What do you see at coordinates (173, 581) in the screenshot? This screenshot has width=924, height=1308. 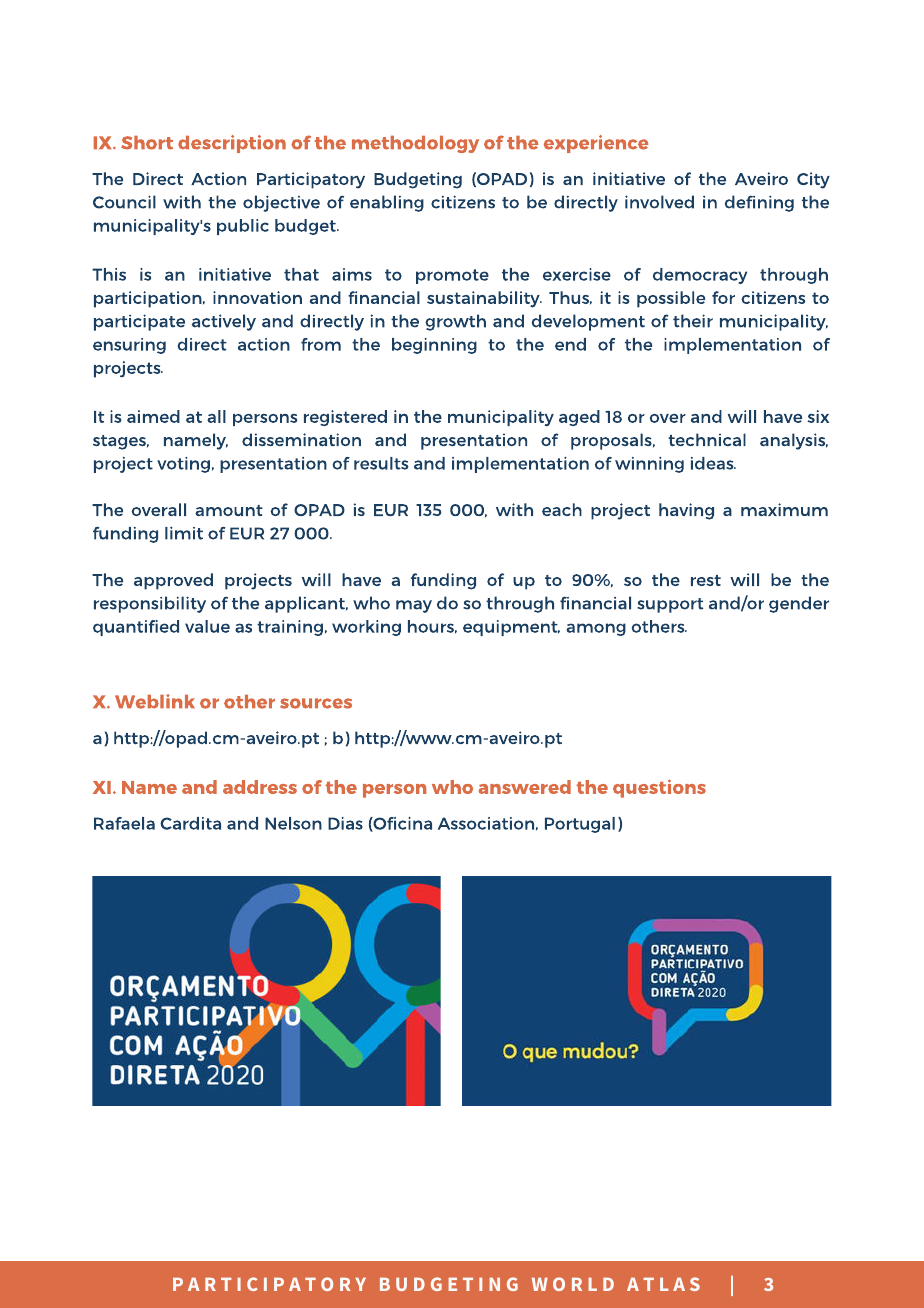 I see `approved` at bounding box center [173, 581].
